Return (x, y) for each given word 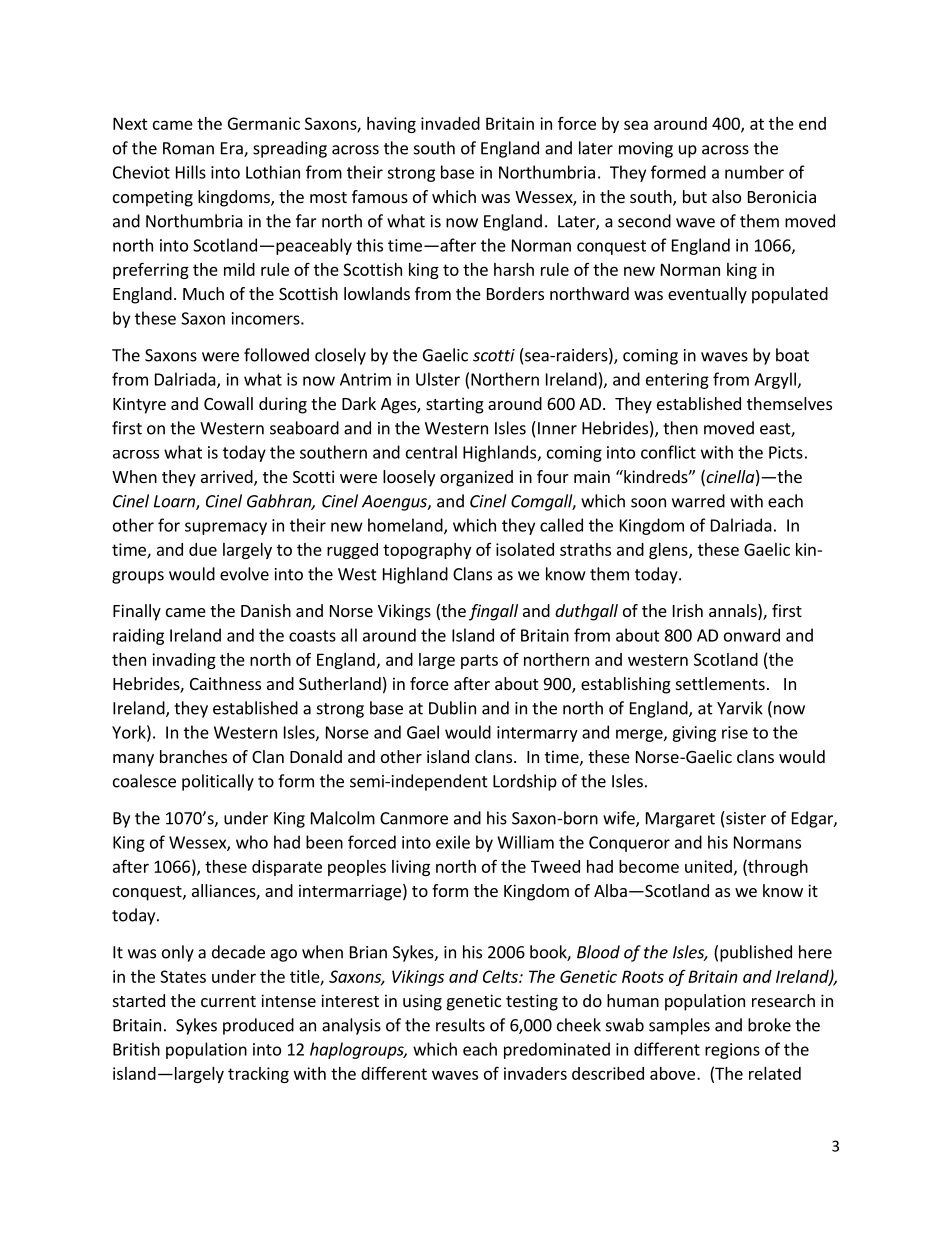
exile (453, 842)
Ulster (438, 379)
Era (233, 149)
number (754, 172)
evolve (244, 574)
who (252, 842)
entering (677, 381)
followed (276, 355)
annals (734, 612)
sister (745, 818)
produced (258, 1026)
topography (427, 551)
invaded (450, 123)
